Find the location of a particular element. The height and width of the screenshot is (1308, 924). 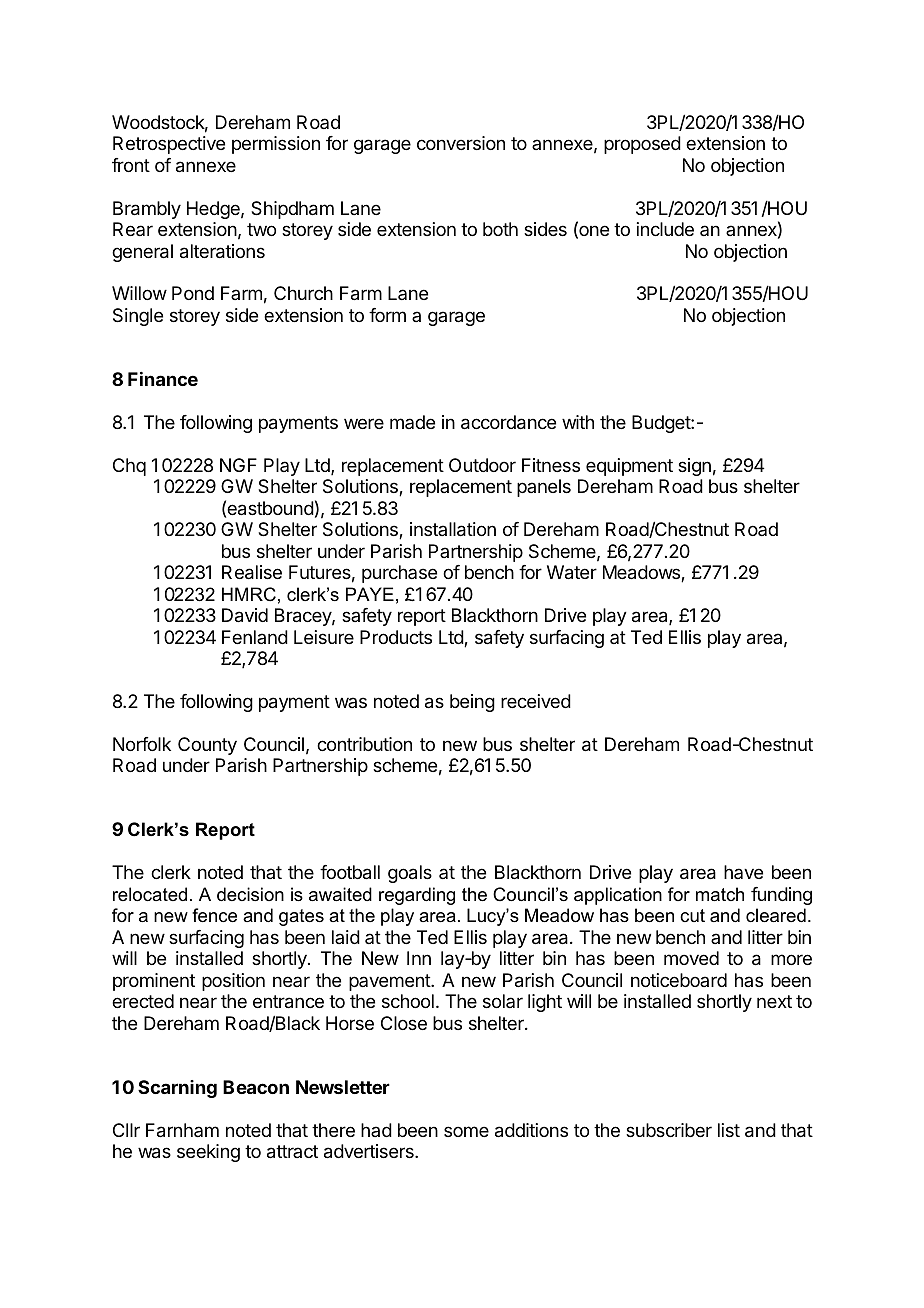

Retrospective is located at coordinates (169, 145).
